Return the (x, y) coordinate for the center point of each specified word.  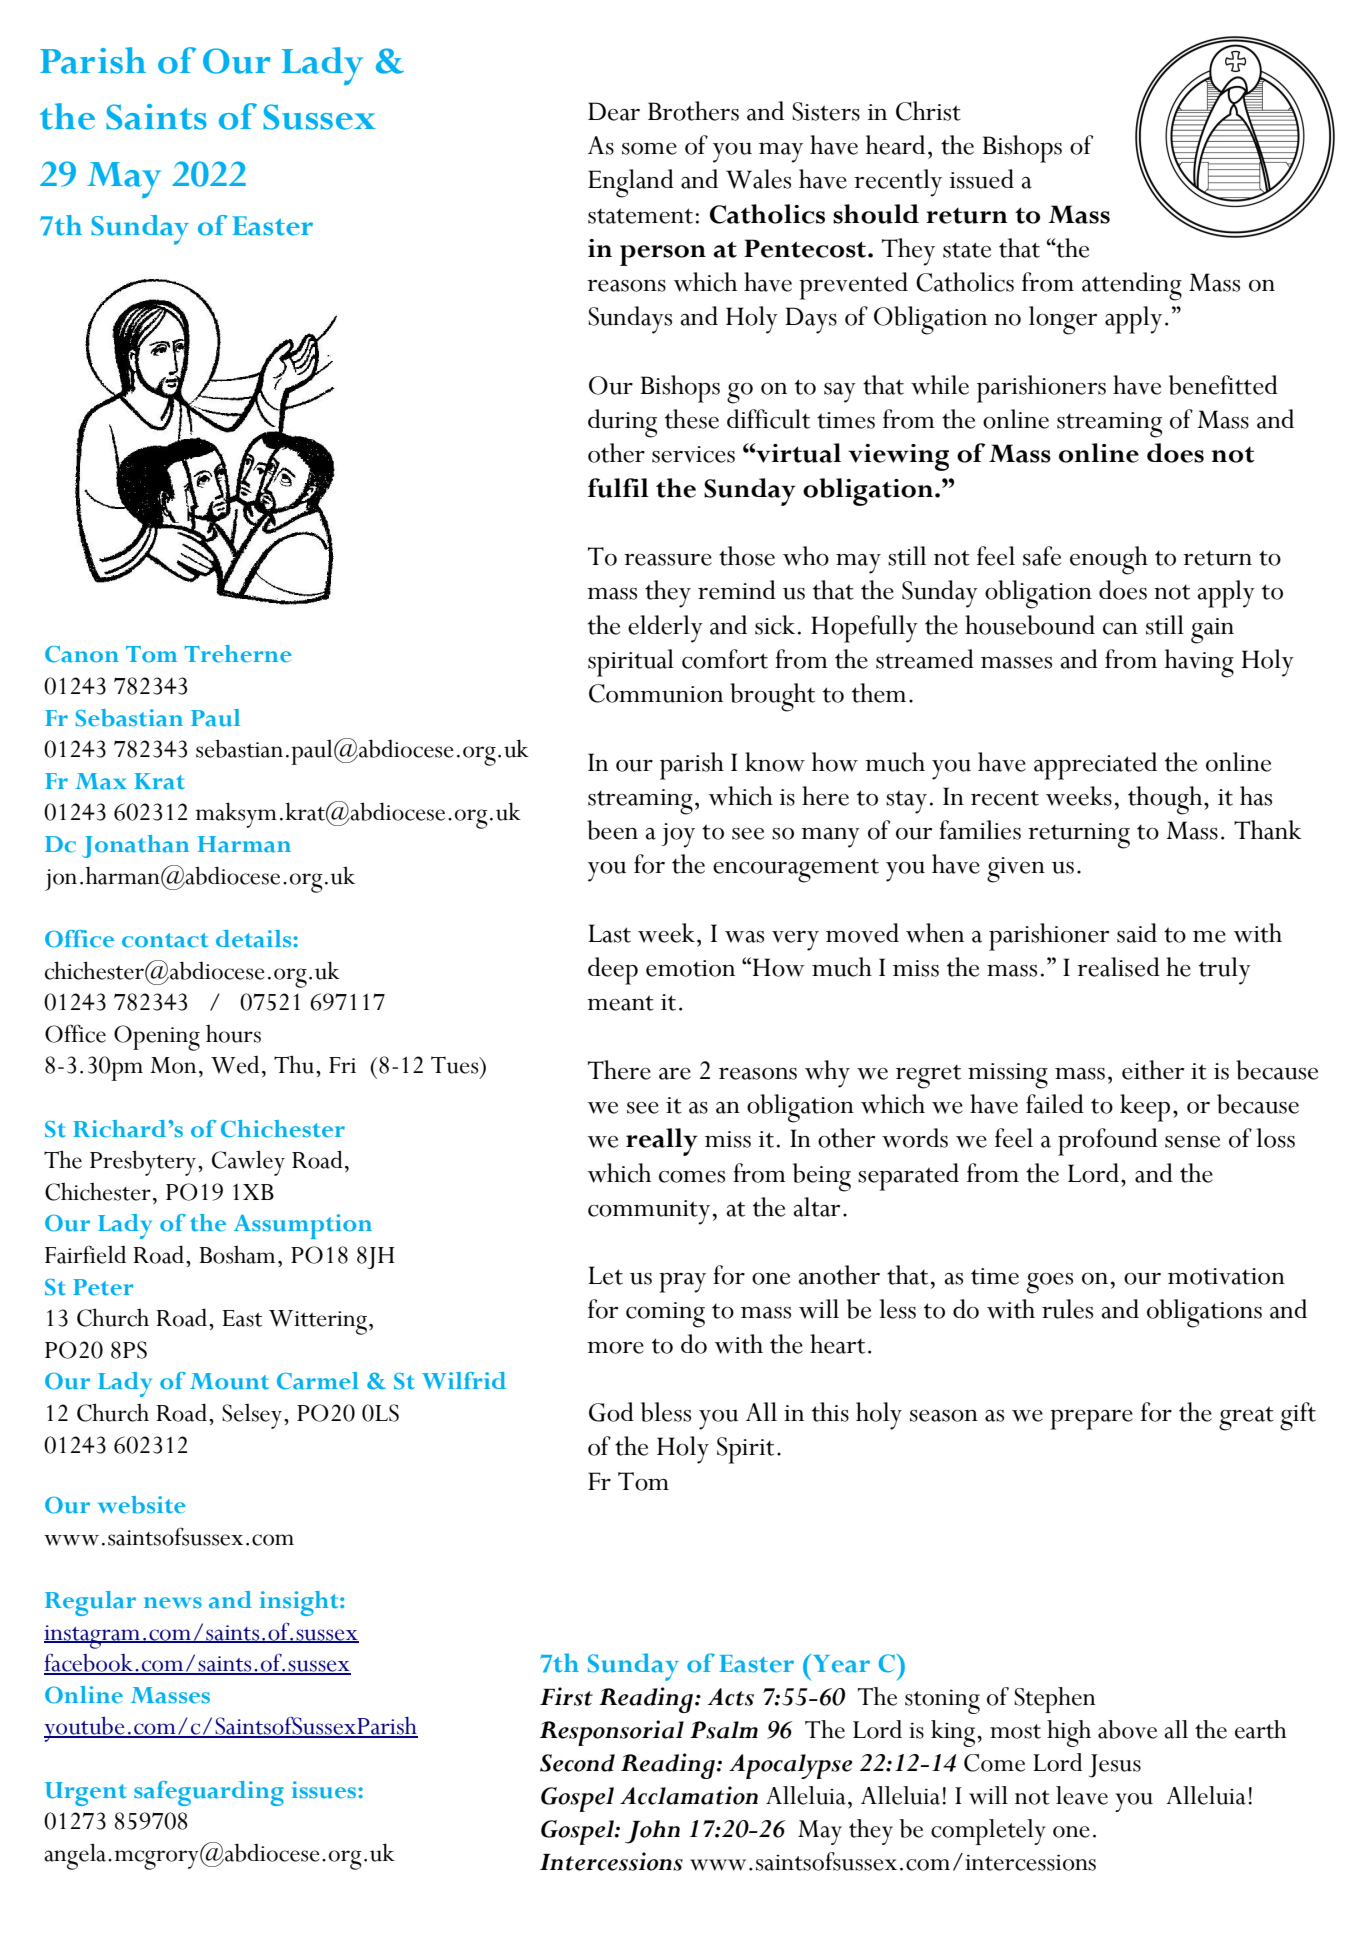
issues (325, 1790)
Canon (82, 654)
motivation (1226, 1276)
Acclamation (689, 1795)
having (1199, 663)
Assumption (303, 1226)
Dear (614, 111)
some (649, 149)
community (649, 1212)
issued (982, 179)
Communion (656, 693)
